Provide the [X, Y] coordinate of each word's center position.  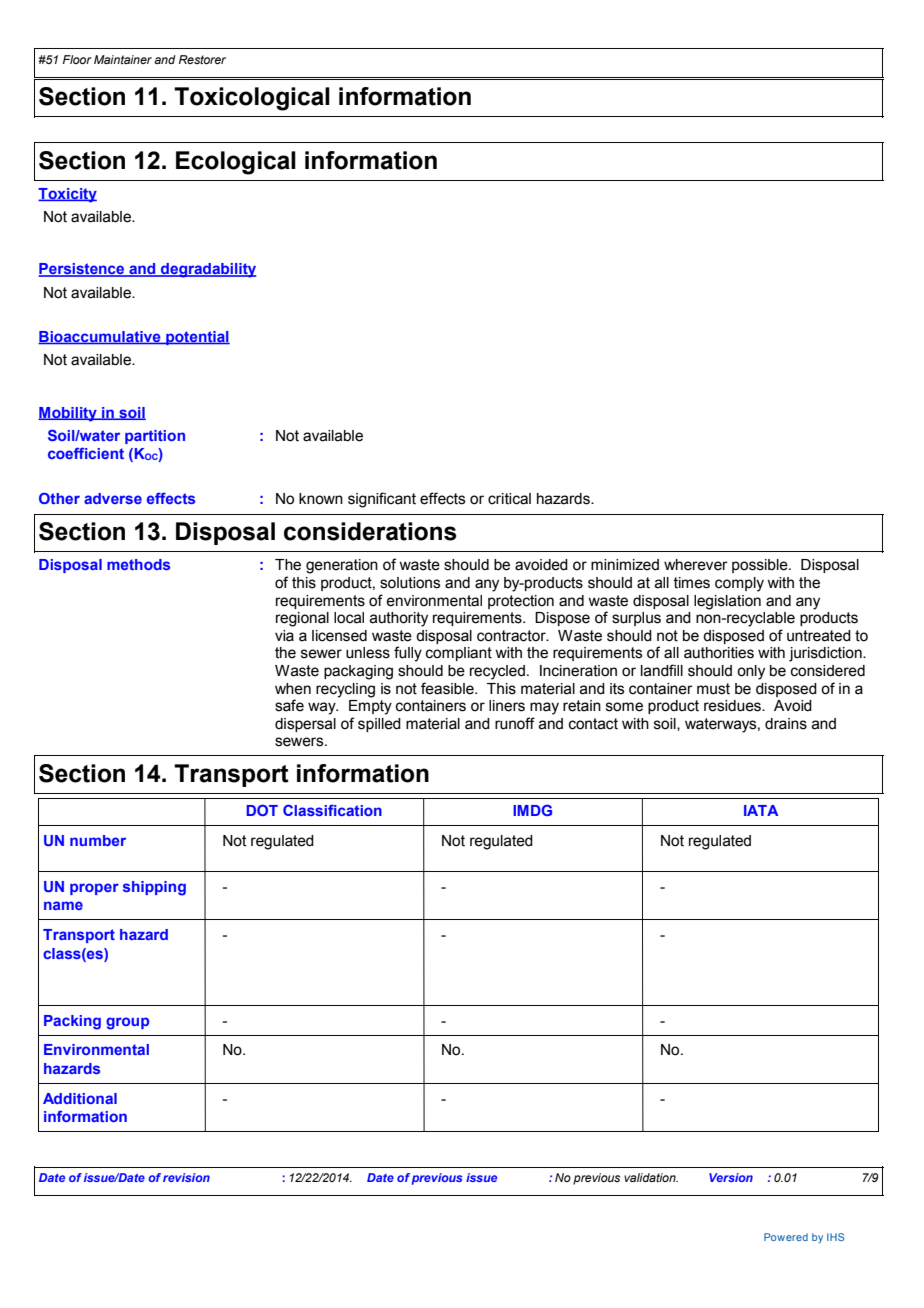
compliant [459, 654]
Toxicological [252, 99]
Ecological [236, 163]
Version [731, 1177]
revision [186, 1177]
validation [651, 1177]
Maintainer [123, 59]
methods [138, 564]
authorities [719, 653]
